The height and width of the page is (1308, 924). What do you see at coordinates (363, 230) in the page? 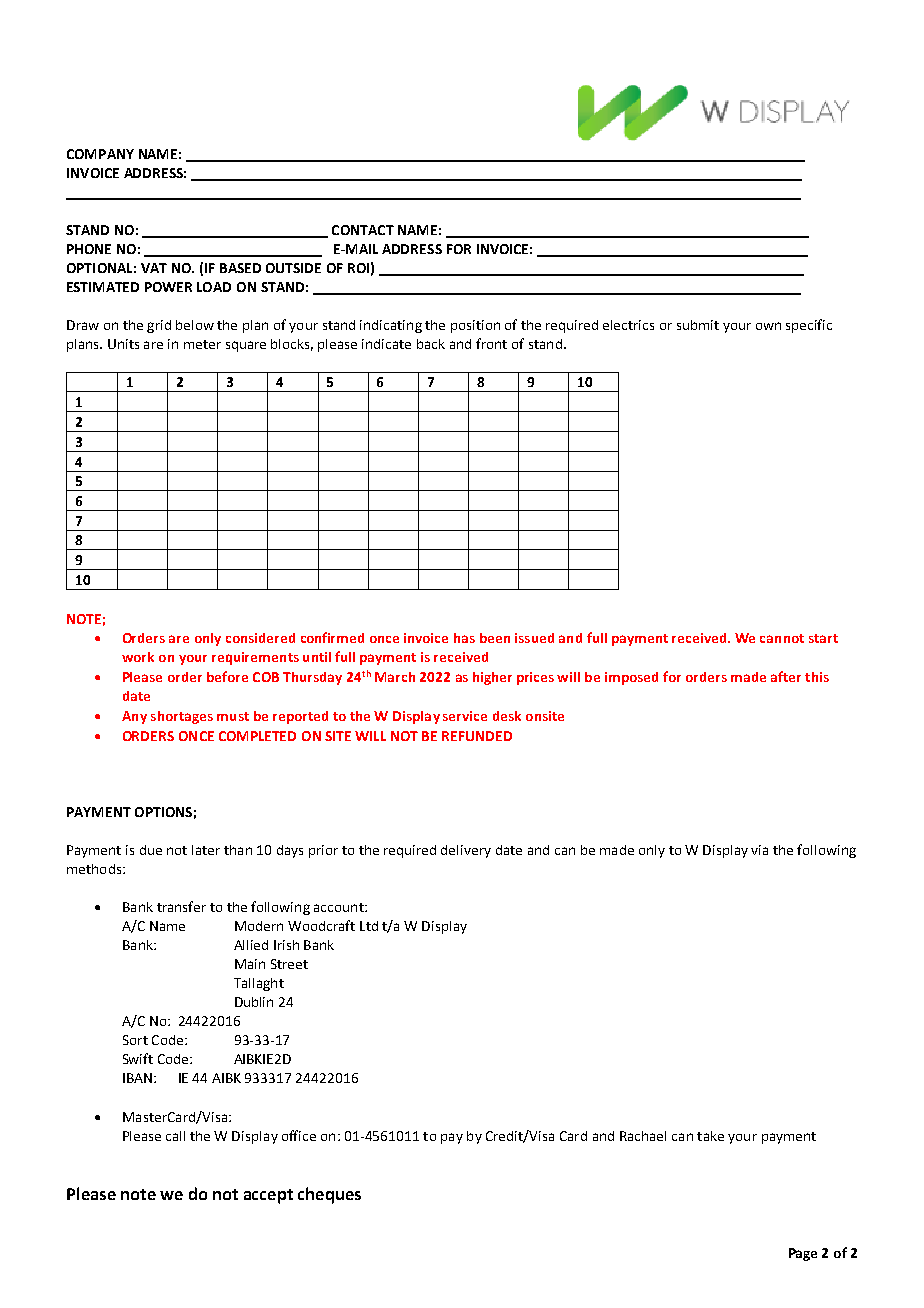
I see `CONTACT` at bounding box center [363, 230].
